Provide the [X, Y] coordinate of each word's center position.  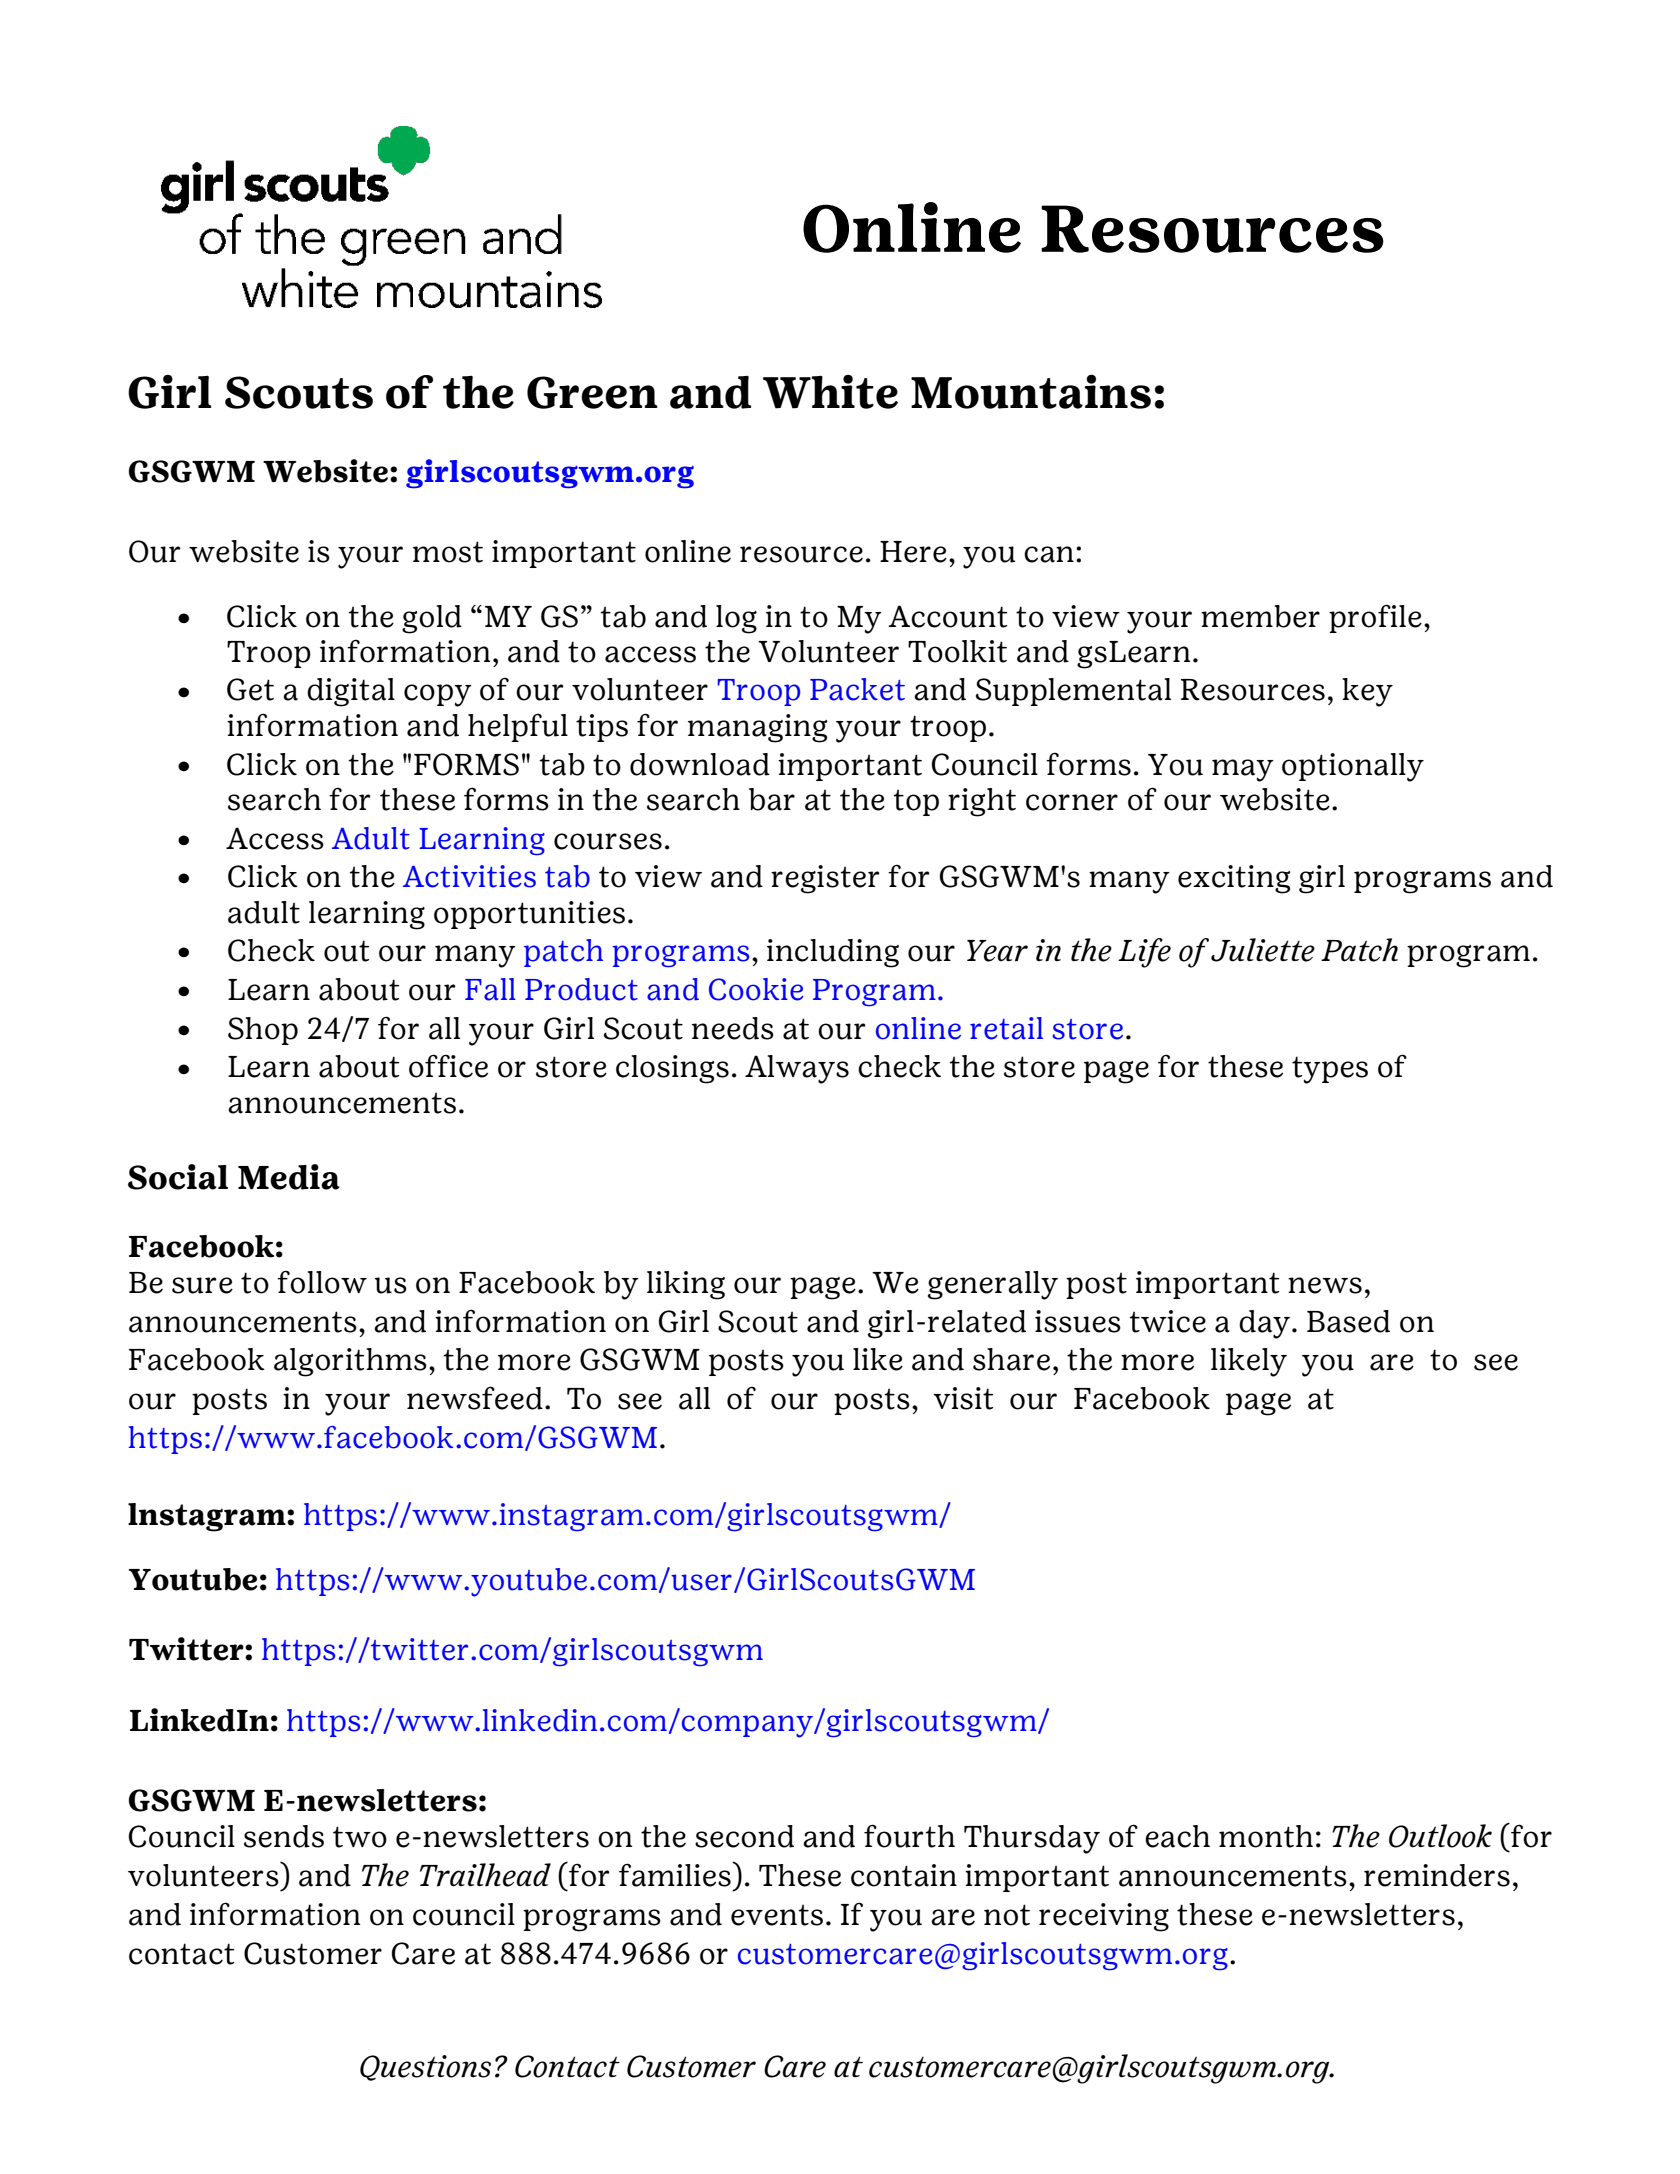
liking [686, 1285]
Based [1348, 1321]
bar [772, 799]
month [1266, 1836]
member [1260, 616]
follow [322, 1282]
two [360, 1837]
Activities [469, 876]
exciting [1234, 879]
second [744, 1836]
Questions [425, 2068]
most [448, 552]
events [777, 1915]
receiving [1104, 1917]
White [830, 392]
